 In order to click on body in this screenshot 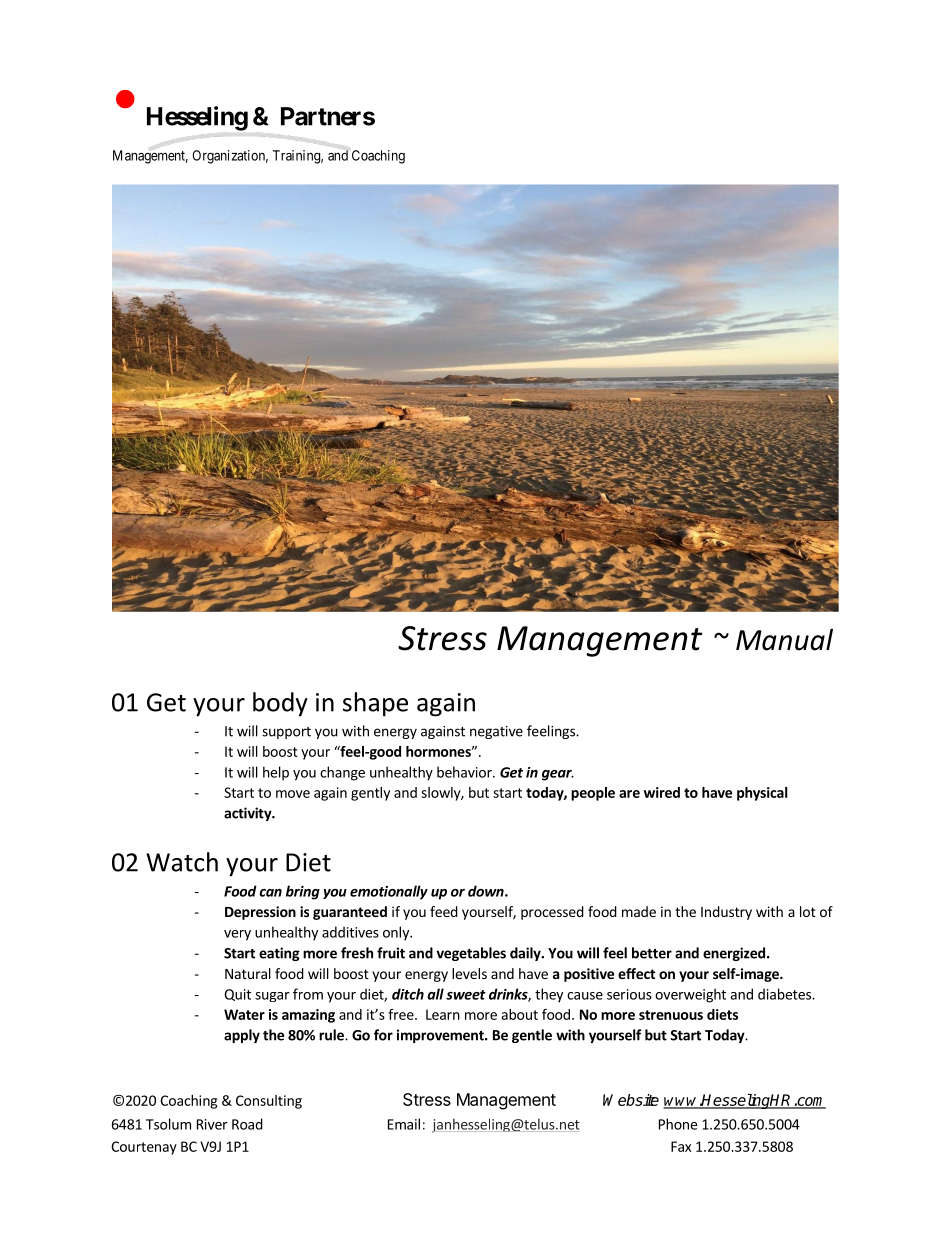, I will do `click(280, 704)`.
